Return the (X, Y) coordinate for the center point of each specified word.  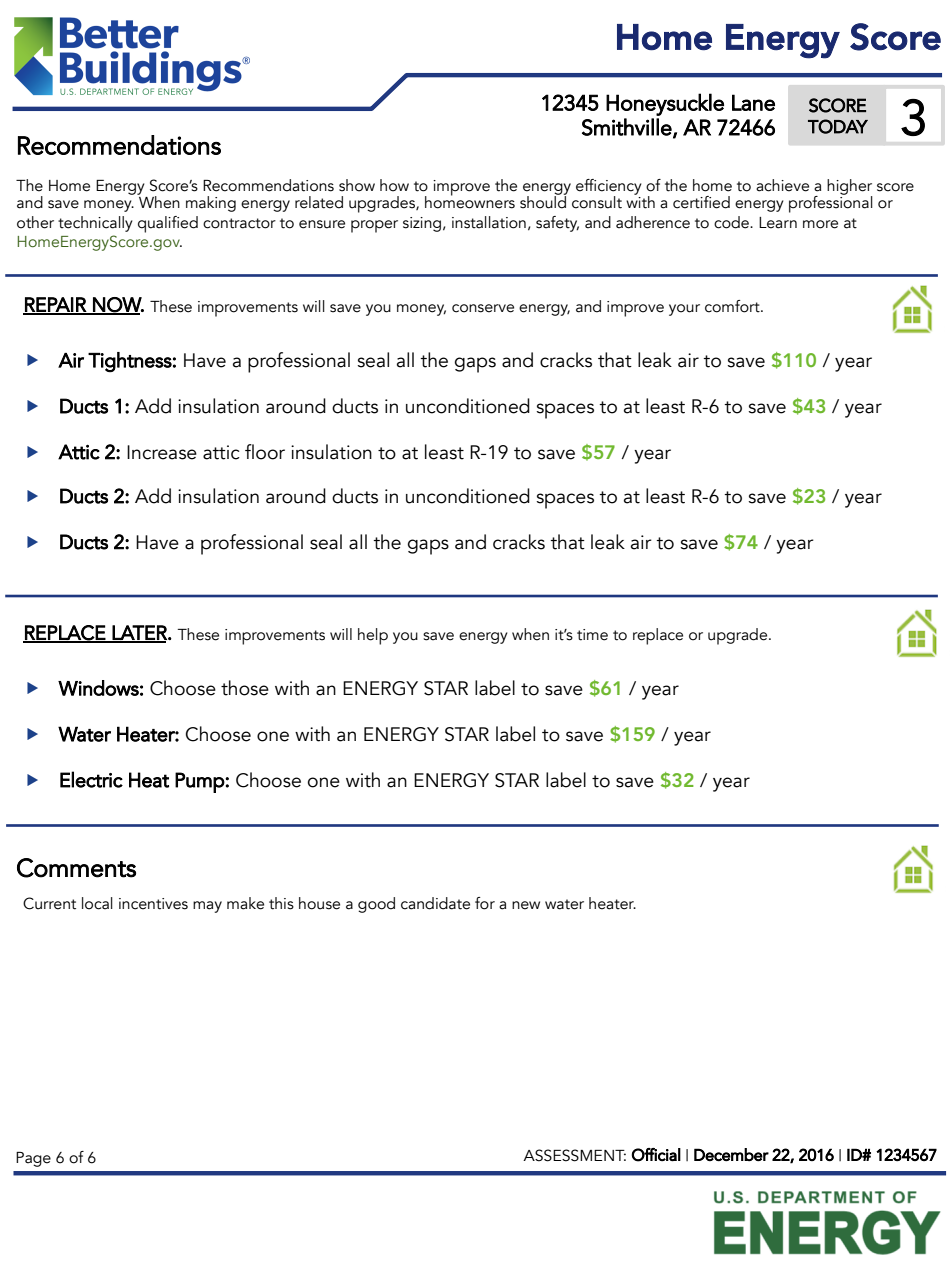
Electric (91, 779)
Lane (753, 102)
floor (265, 452)
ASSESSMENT (574, 1155)
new (526, 905)
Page (33, 1159)
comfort (733, 306)
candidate (435, 903)
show (357, 185)
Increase (162, 452)
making (211, 204)
